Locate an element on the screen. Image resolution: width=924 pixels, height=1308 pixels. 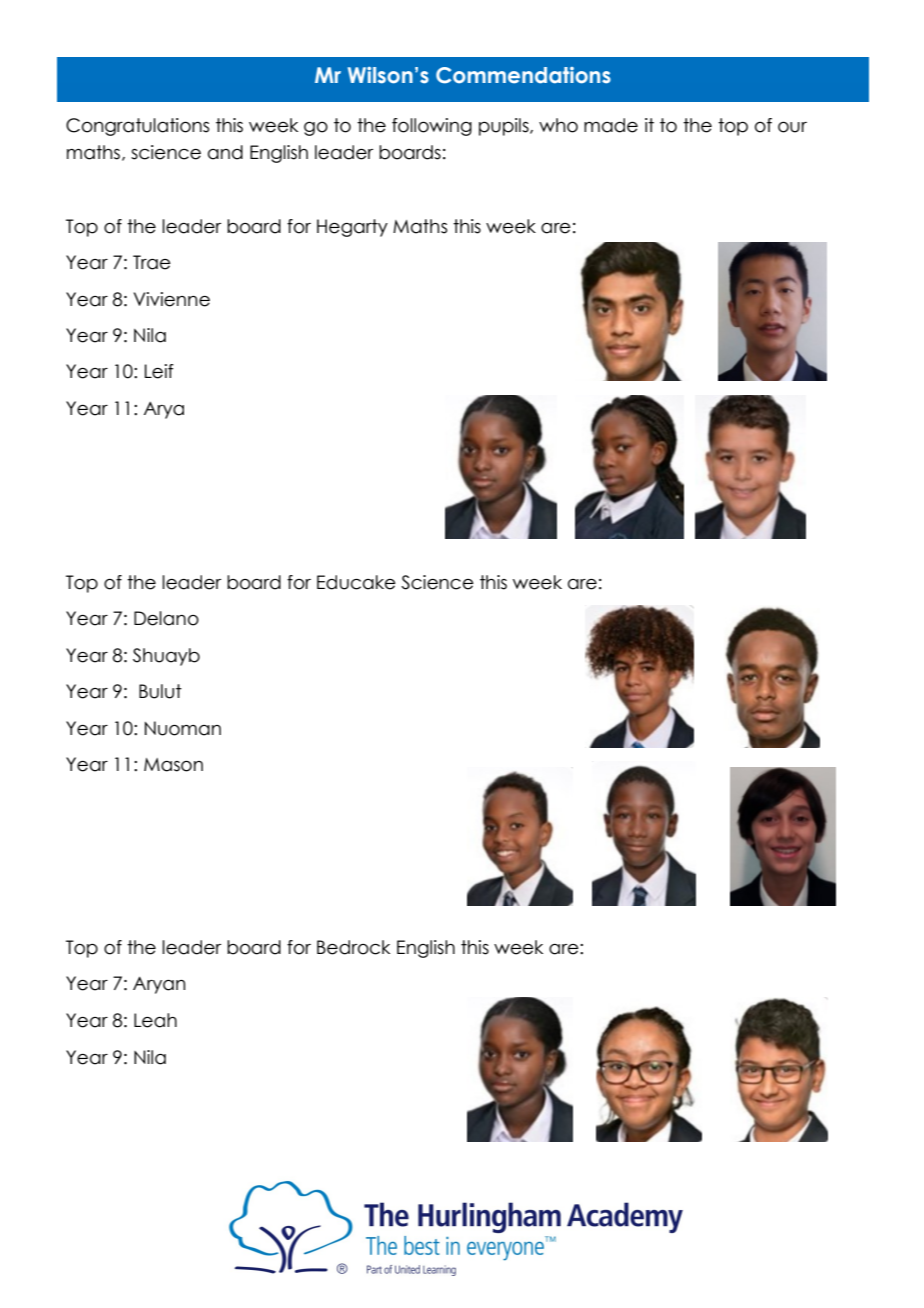
Trae is located at coordinates (152, 262).
